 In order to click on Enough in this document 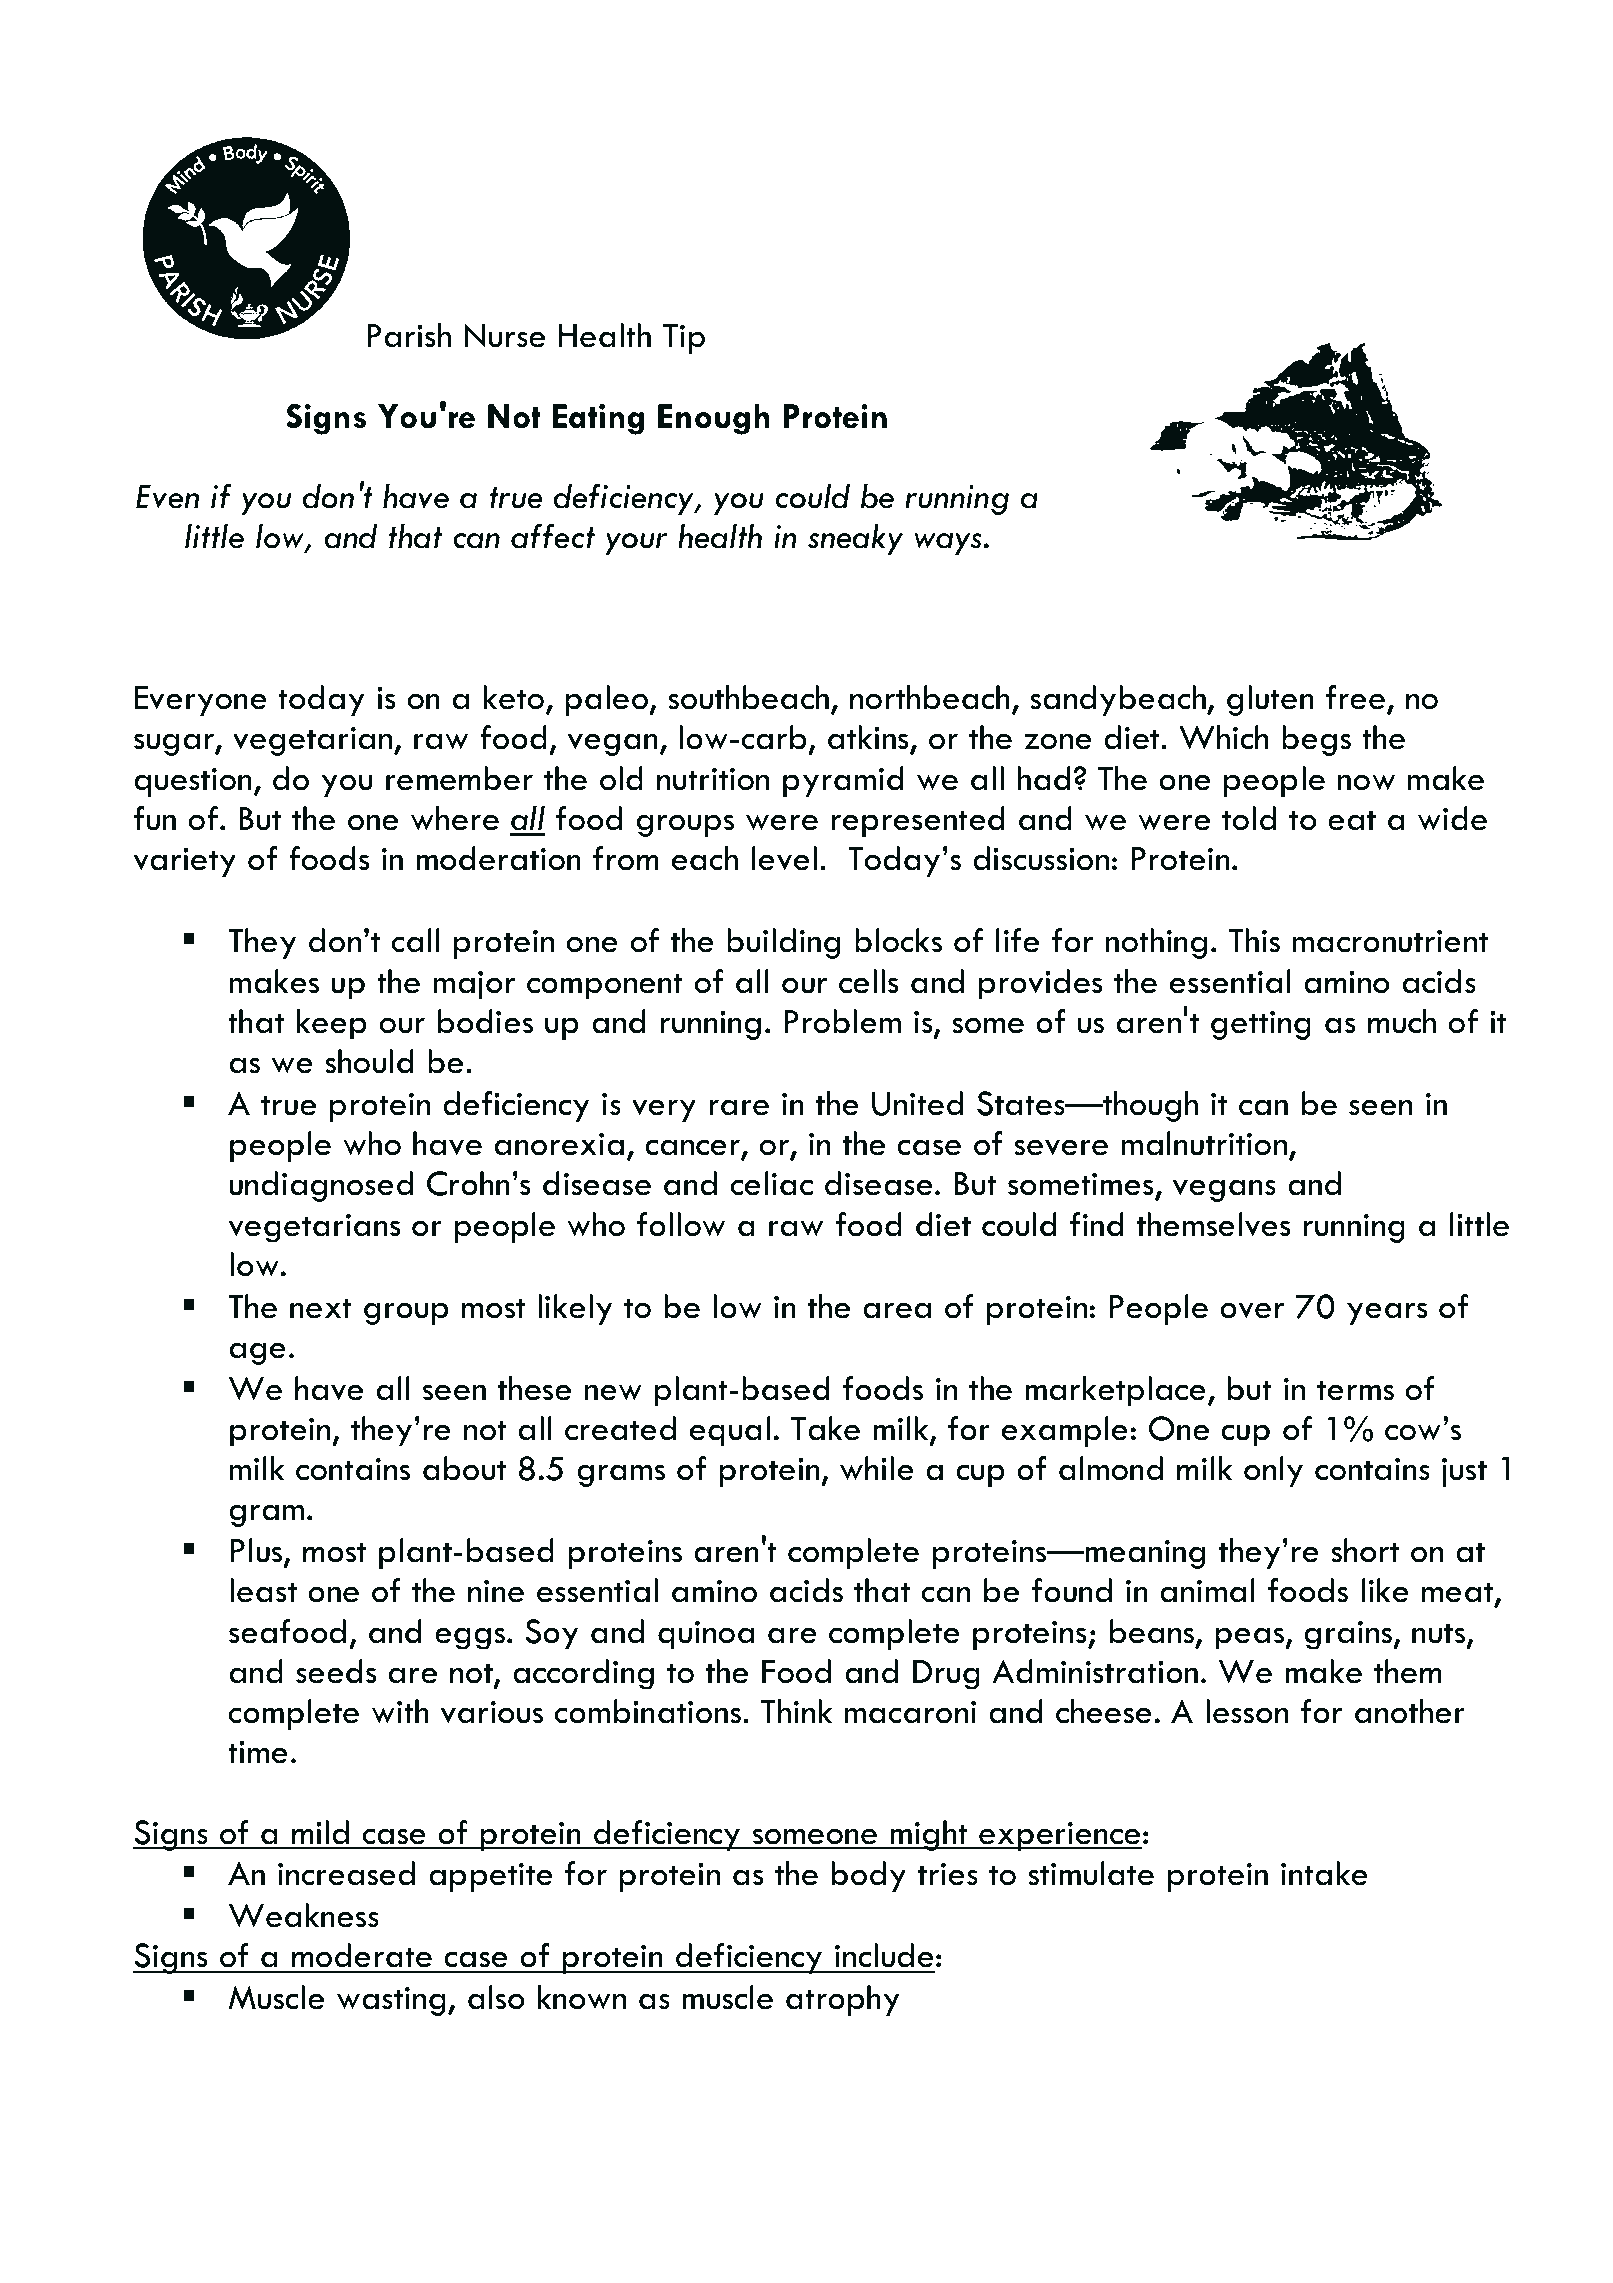, I will do `click(714, 419)`.
